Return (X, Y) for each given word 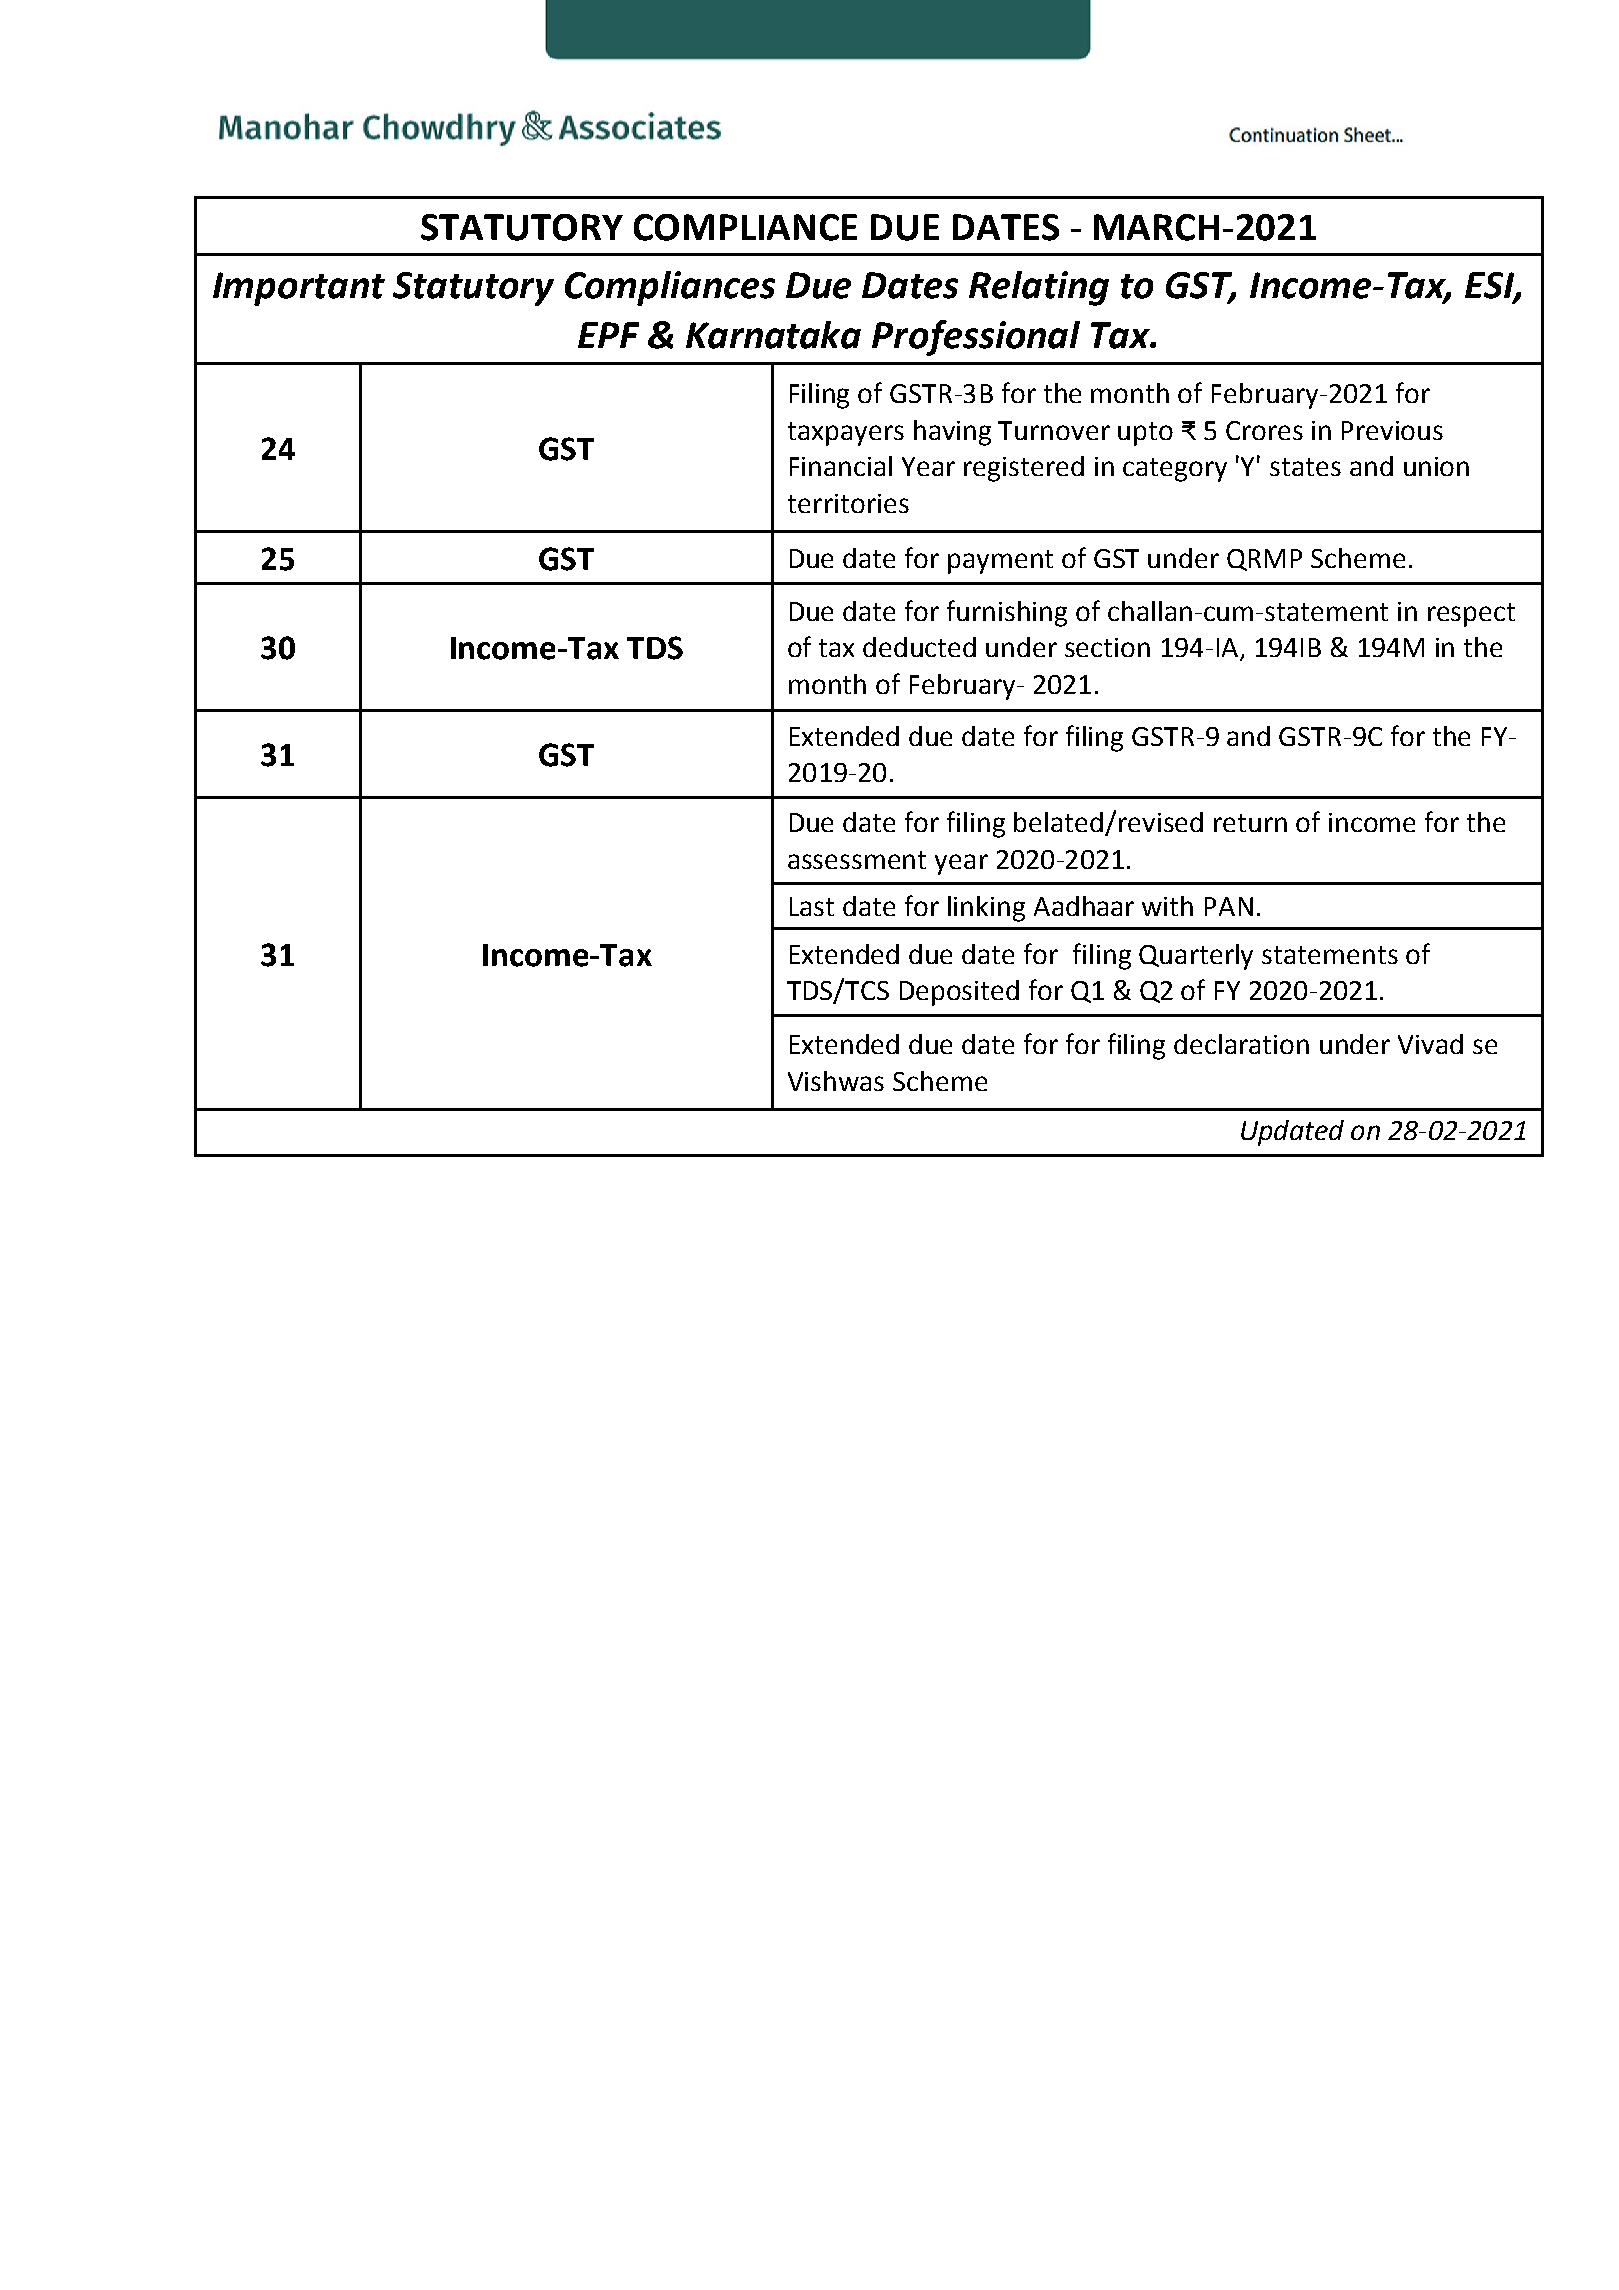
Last (812, 906)
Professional (976, 338)
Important (299, 289)
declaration (1241, 1044)
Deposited (959, 993)
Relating (1039, 288)
